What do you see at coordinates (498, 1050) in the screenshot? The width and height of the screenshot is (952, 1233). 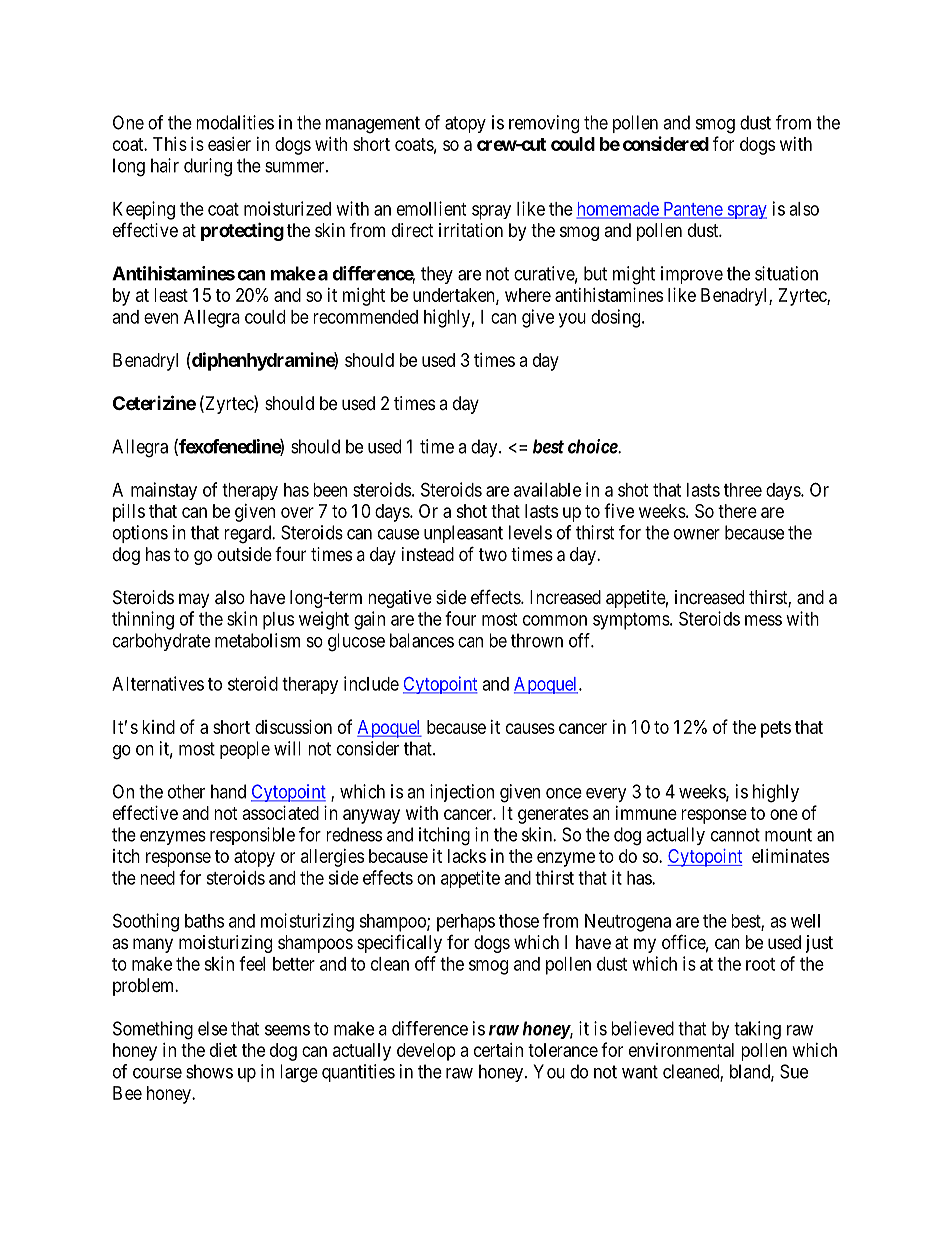 I see `certain` at bounding box center [498, 1050].
